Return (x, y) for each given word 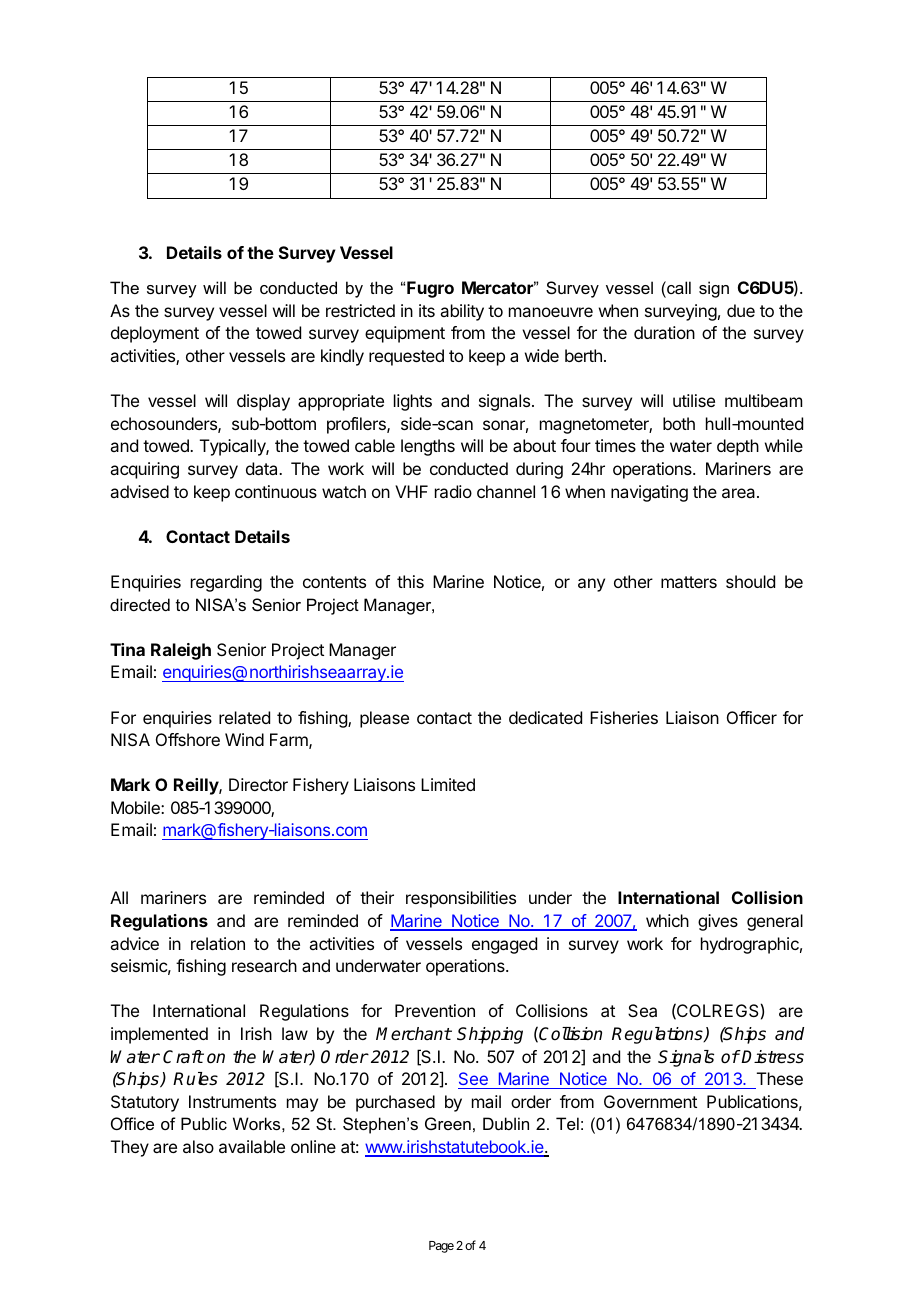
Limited (448, 784)
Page (441, 1247)
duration (664, 332)
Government (650, 1101)
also (198, 1146)
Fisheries (624, 717)
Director (258, 784)
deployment (155, 334)
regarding (226, 583)
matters (689, 582)
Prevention (435, 1010)
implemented (159, 1035)
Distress (772, 1057)
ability (462, 312)
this (410, 581)
